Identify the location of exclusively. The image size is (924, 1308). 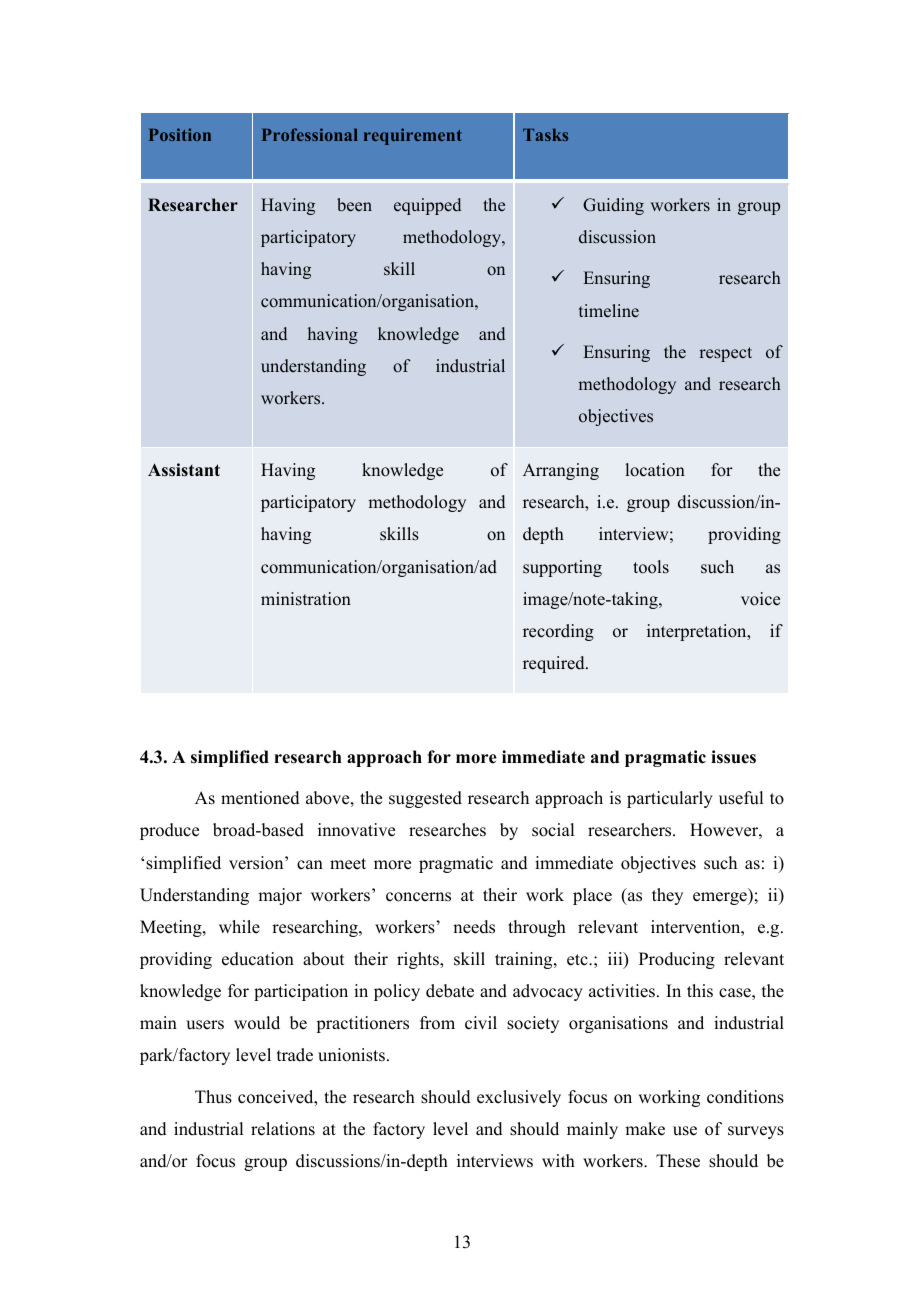
(519, 1098).
